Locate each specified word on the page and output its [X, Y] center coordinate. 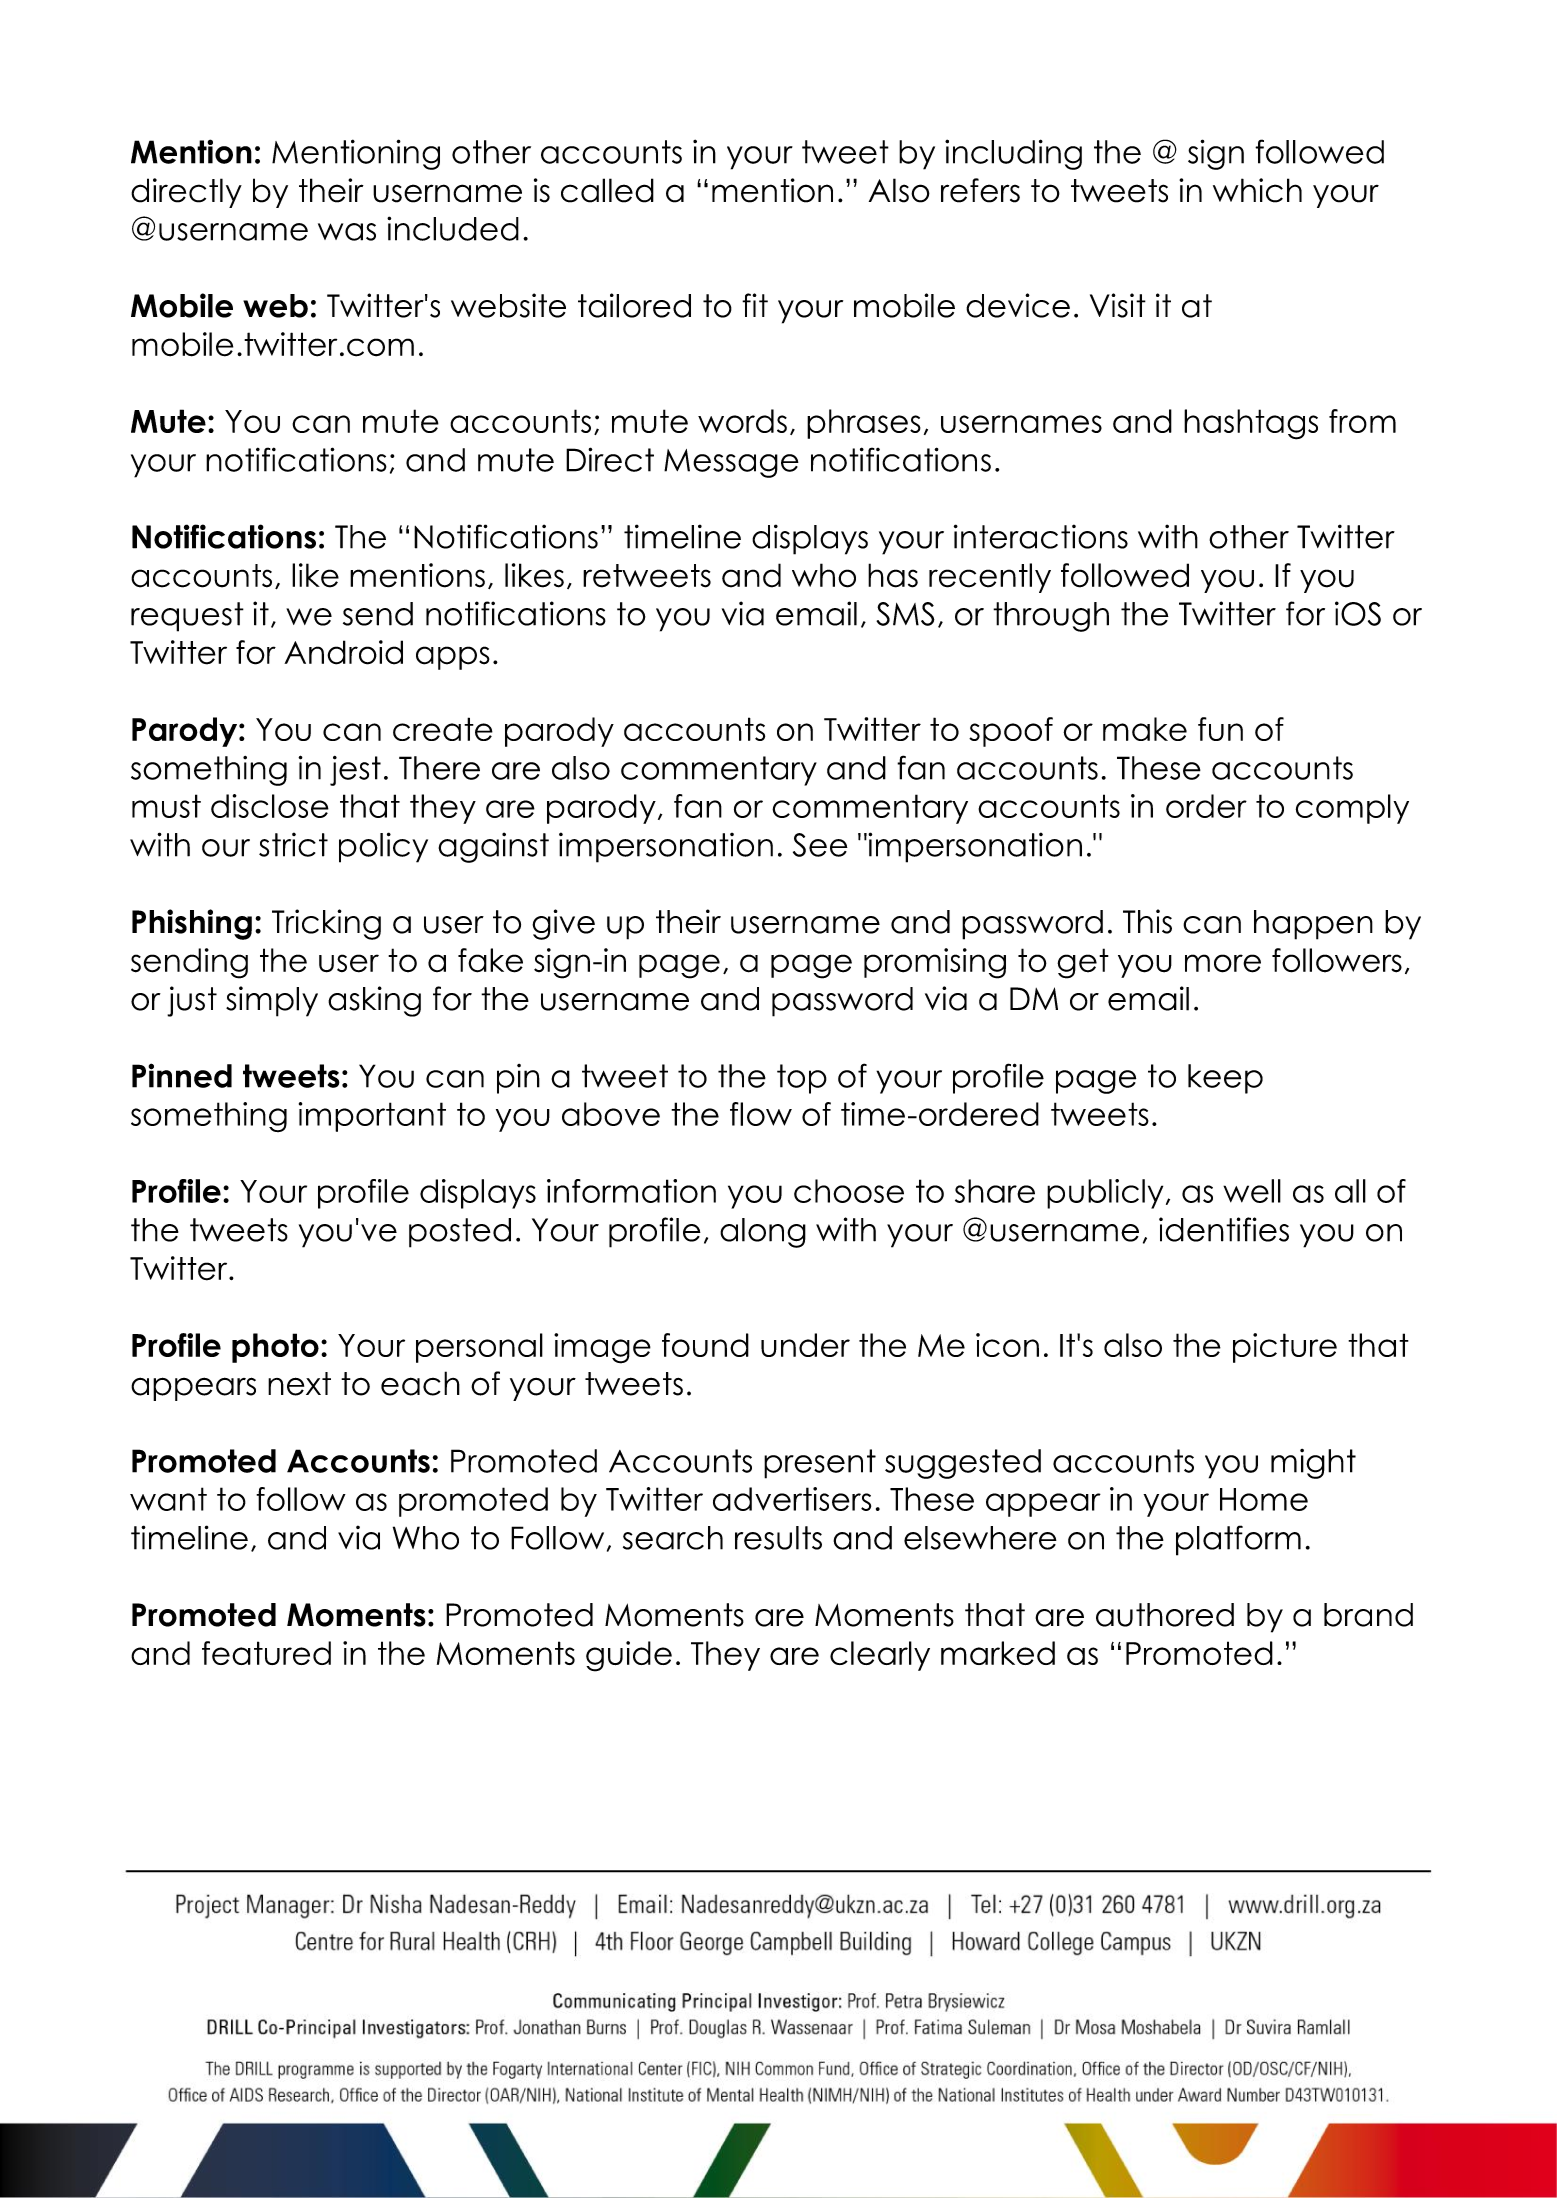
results [778, 1538]
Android [343, 652]
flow [761, 1114]
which [1257, 190]
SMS [905, 614]
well [1252, 1191]
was [347, 232]
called [607, 190]
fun [1220, 729]
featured [266, 1653]
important [372, 1117]
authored [1165, 1615]
